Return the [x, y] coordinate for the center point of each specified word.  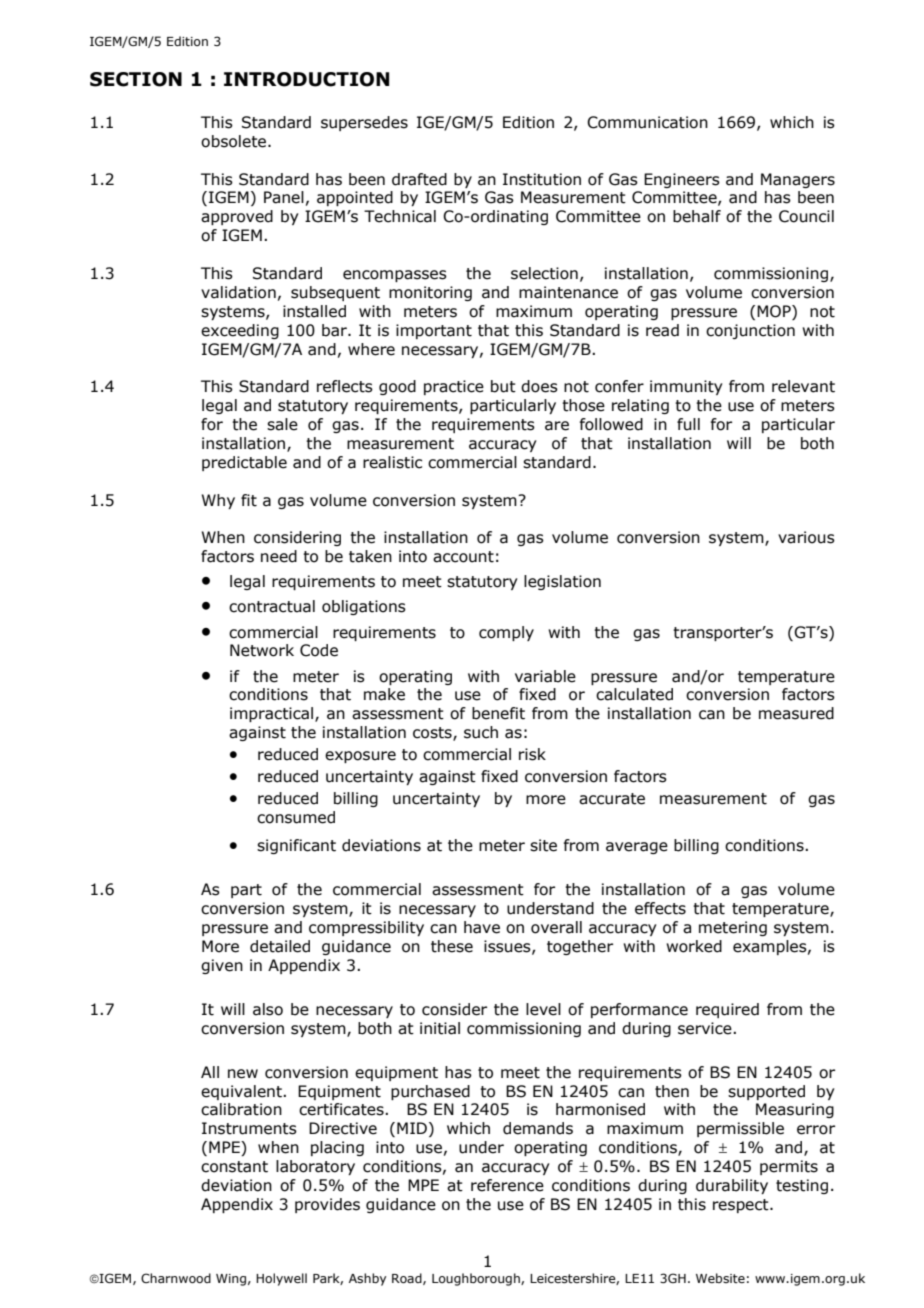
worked [694, 946]
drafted [419, 179]
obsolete [233, 141]
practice [454, 387]
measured [796, 713]
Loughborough [477, 1279]
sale [282, 424]
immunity [686, 387]
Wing [231, 1280]
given [222, 966]
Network [262, 650]
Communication [647, 122]
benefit [498, 713]
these [452, 946]
